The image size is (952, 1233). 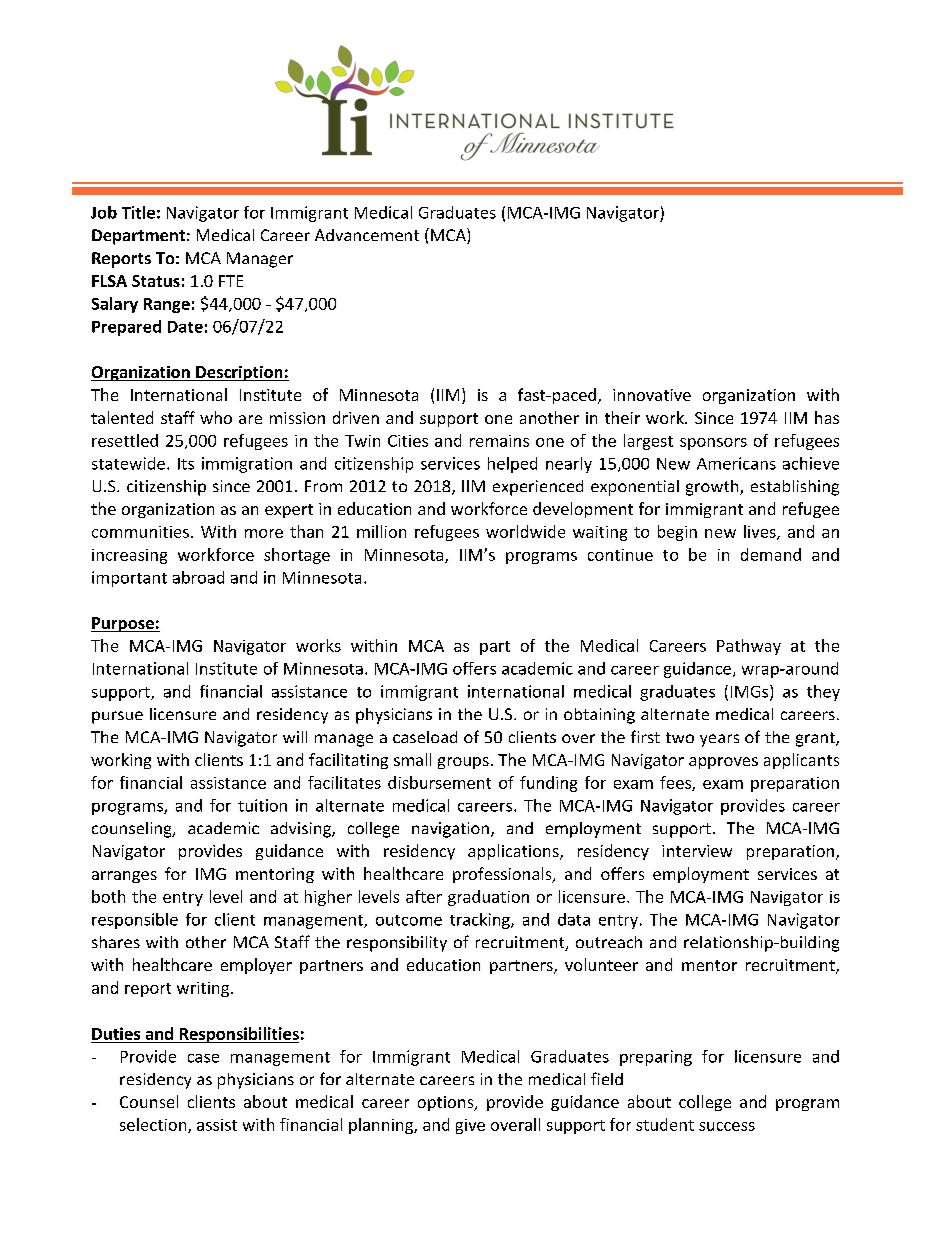 I want to click on interview, so click(x=697, y=851).
